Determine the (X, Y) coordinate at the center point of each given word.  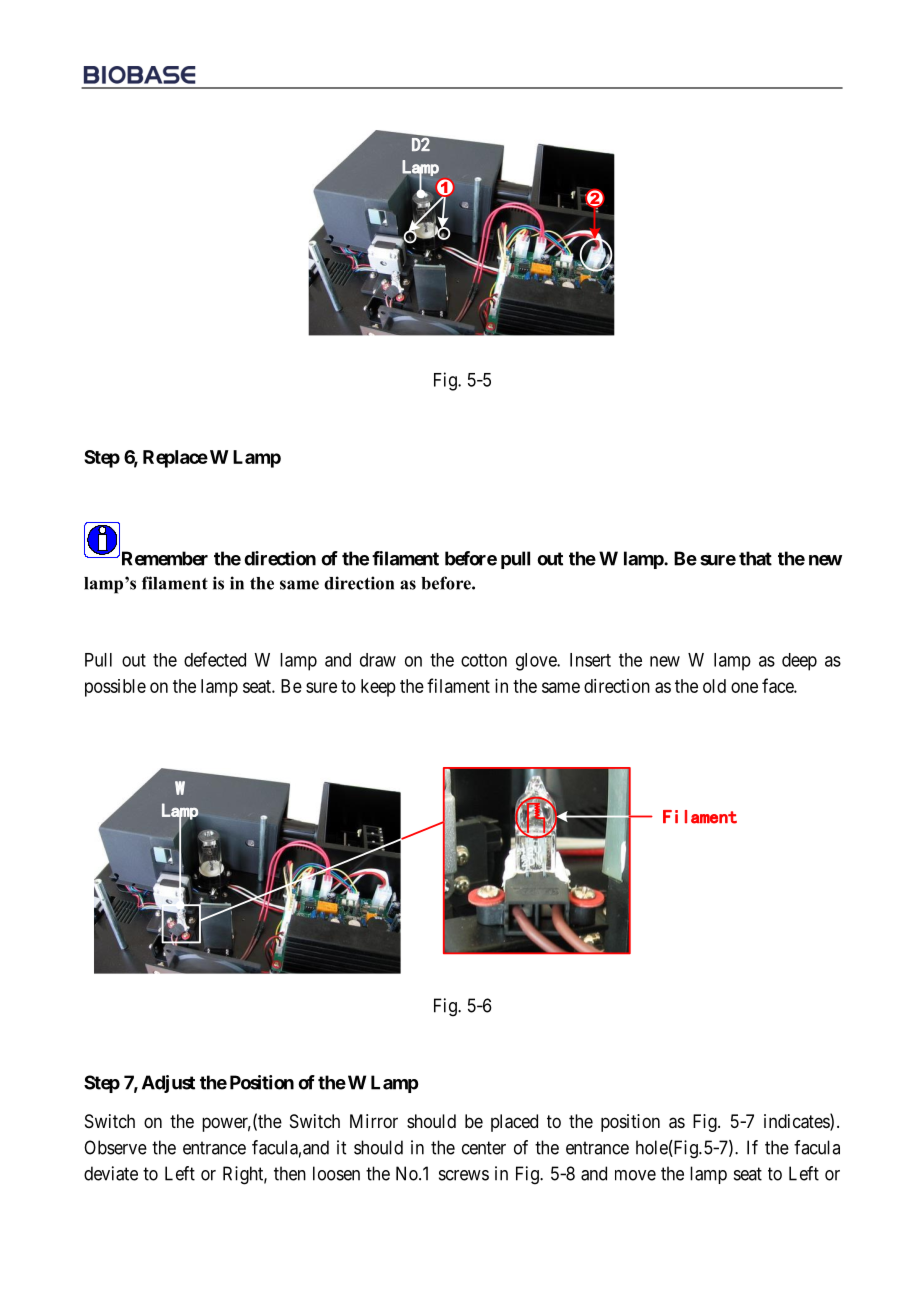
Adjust (168, 1084)
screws (464, 1175)
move (635, 1175)
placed (514, 1123)
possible (115, 688)
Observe (115, 1147)
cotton (484, 660)
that (755, 558)
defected (215, 659)
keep (378, 688)
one (744, 687)
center (484, 1148)
